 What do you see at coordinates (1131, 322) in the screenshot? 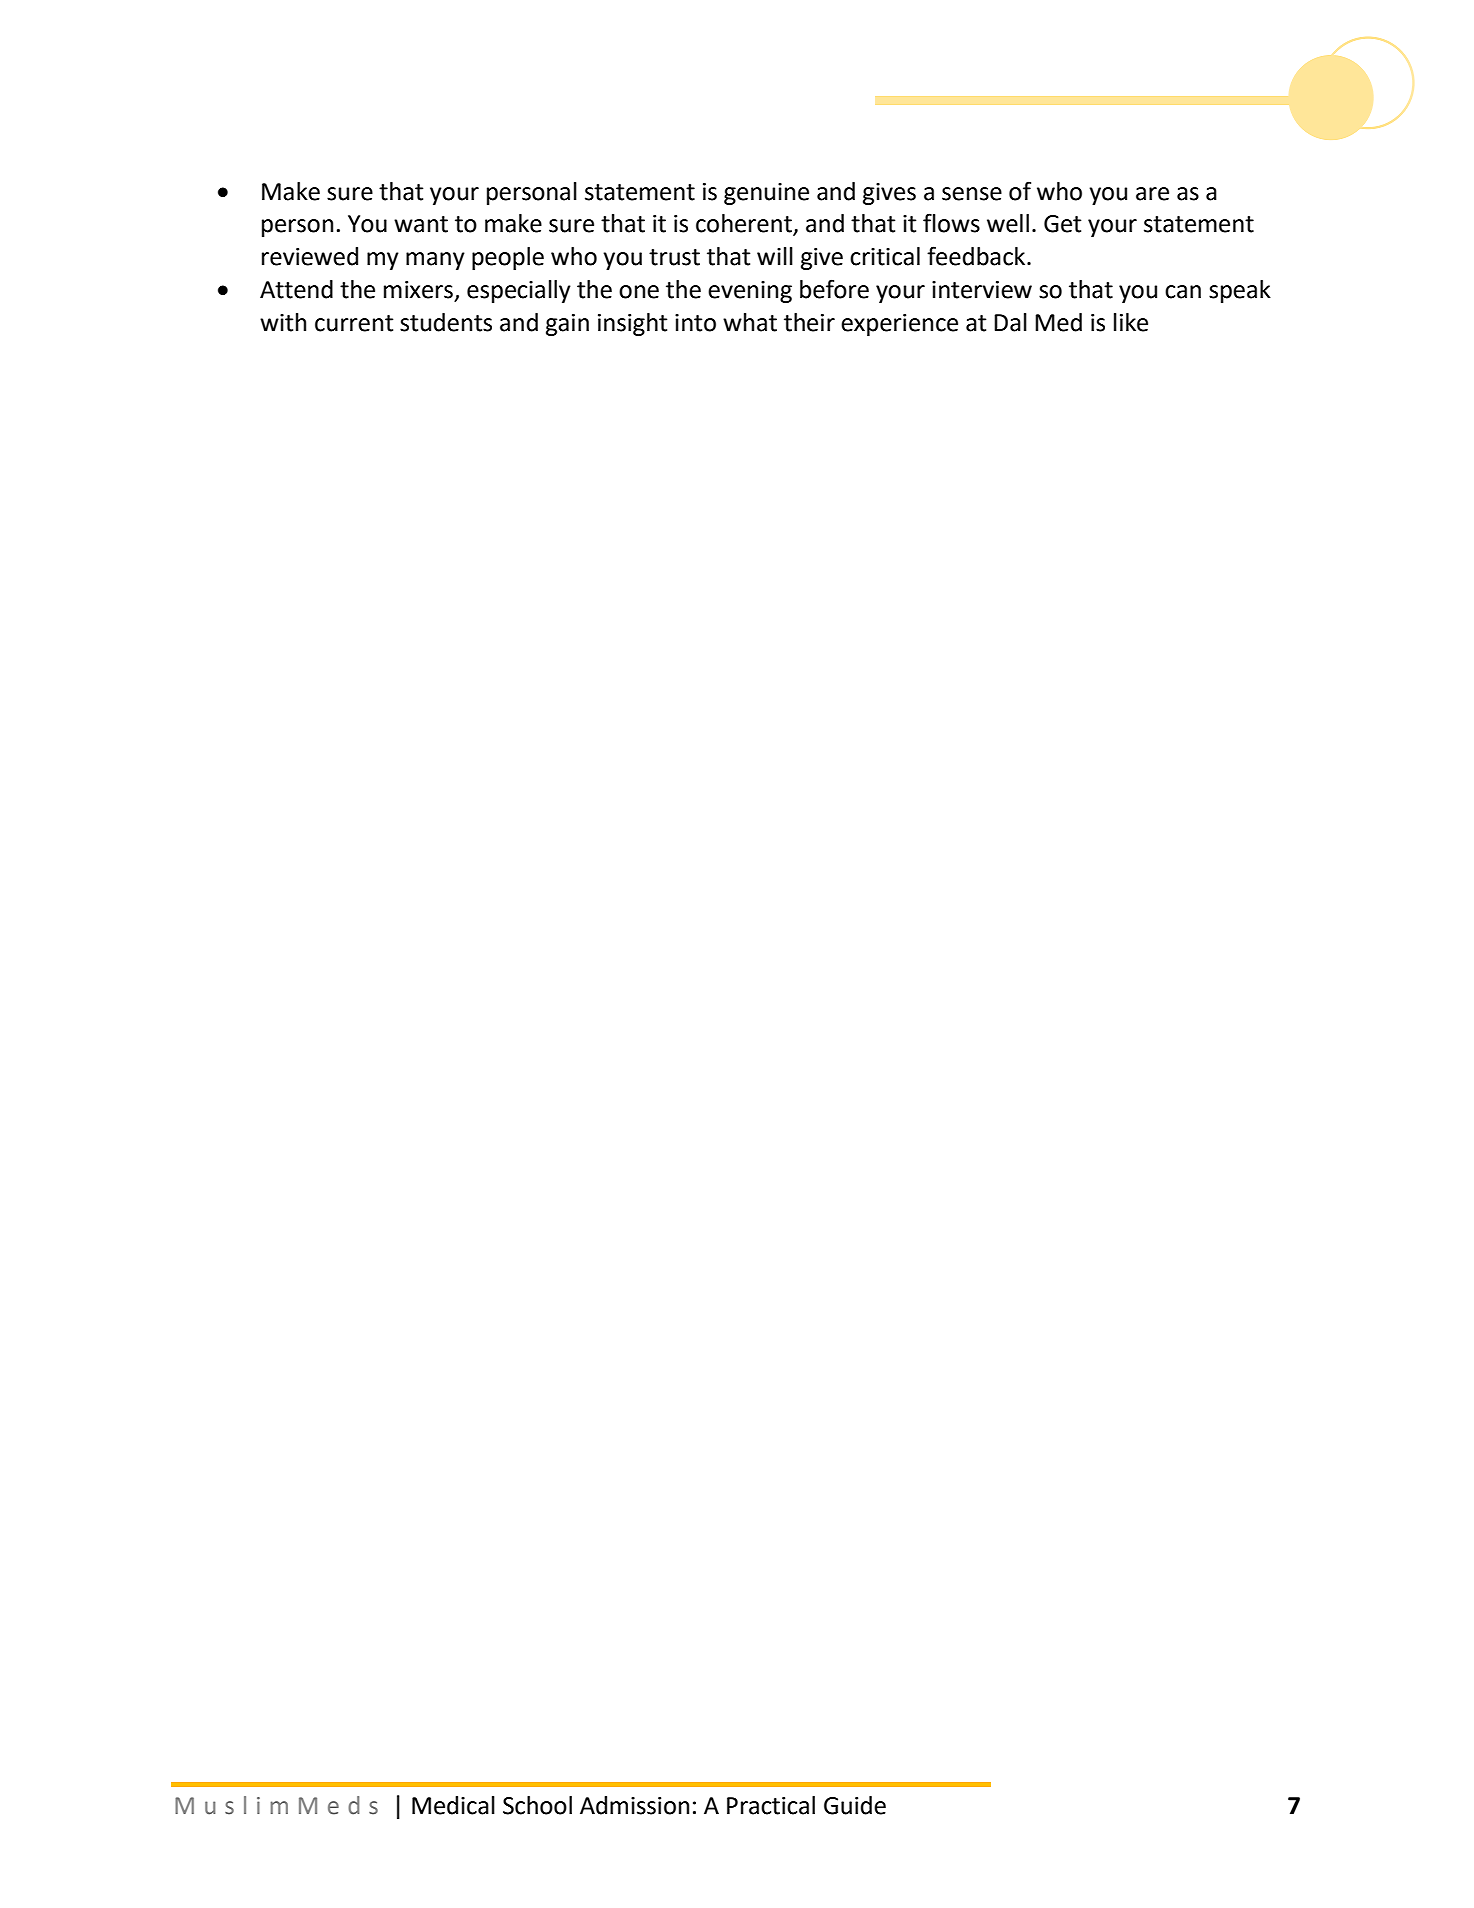
I see `like` at bounding box center [1131, 322].
